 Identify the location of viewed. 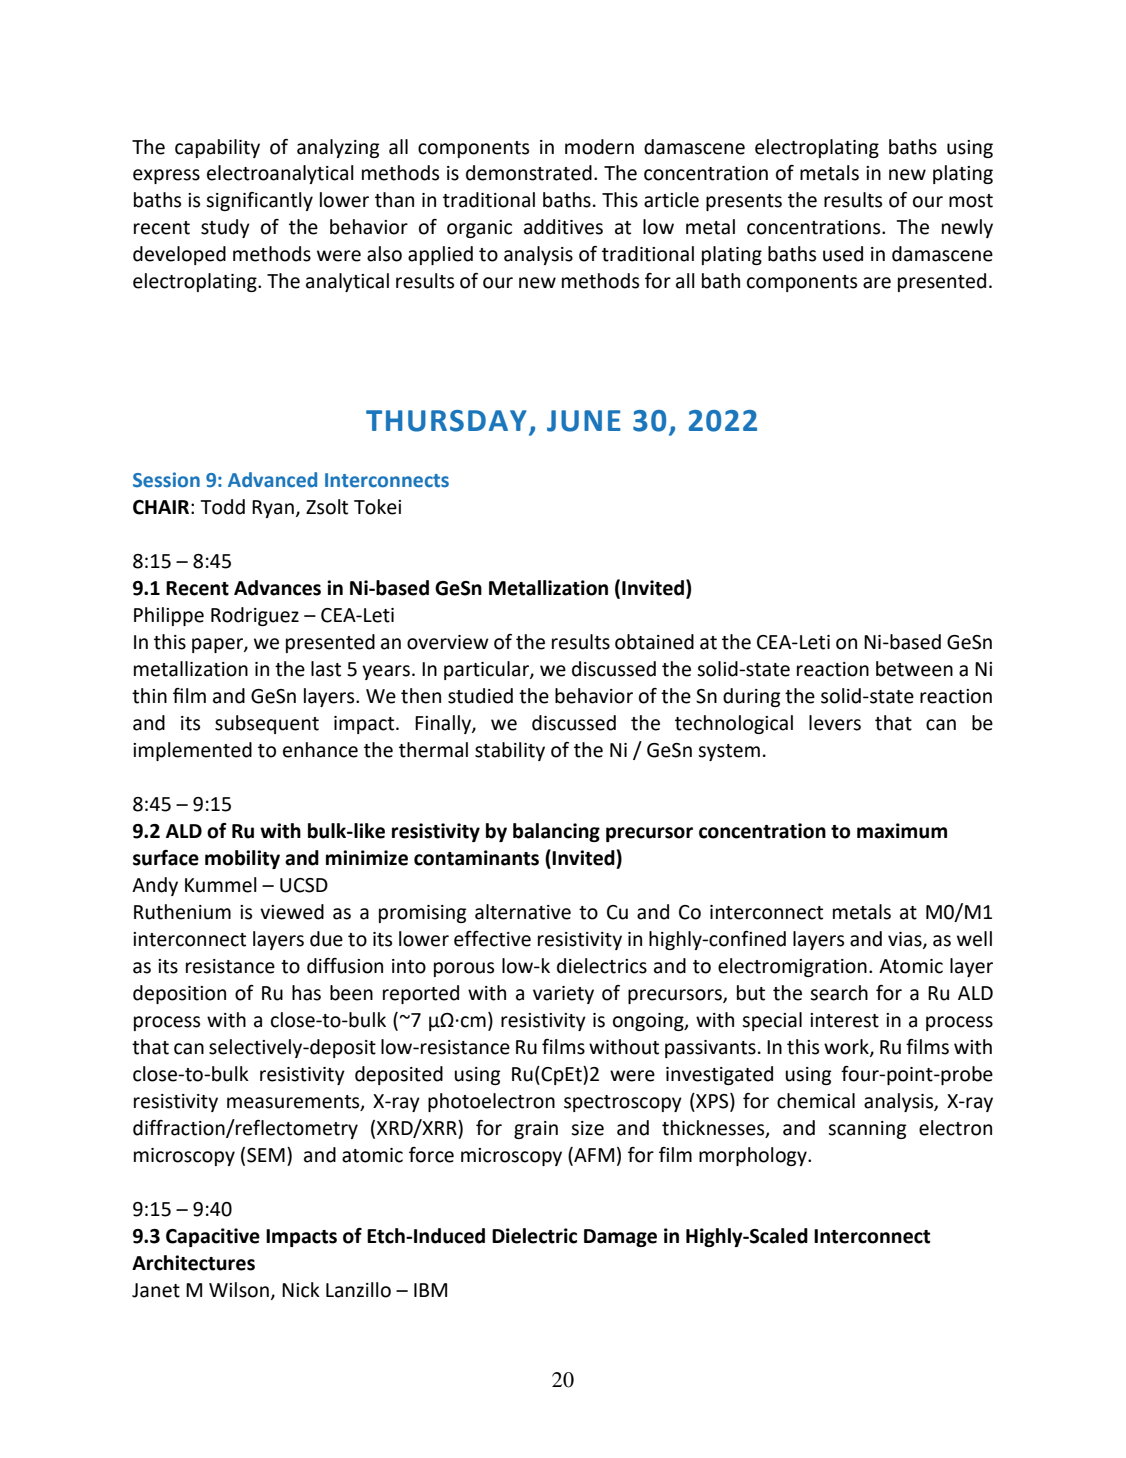
(292, 912).
